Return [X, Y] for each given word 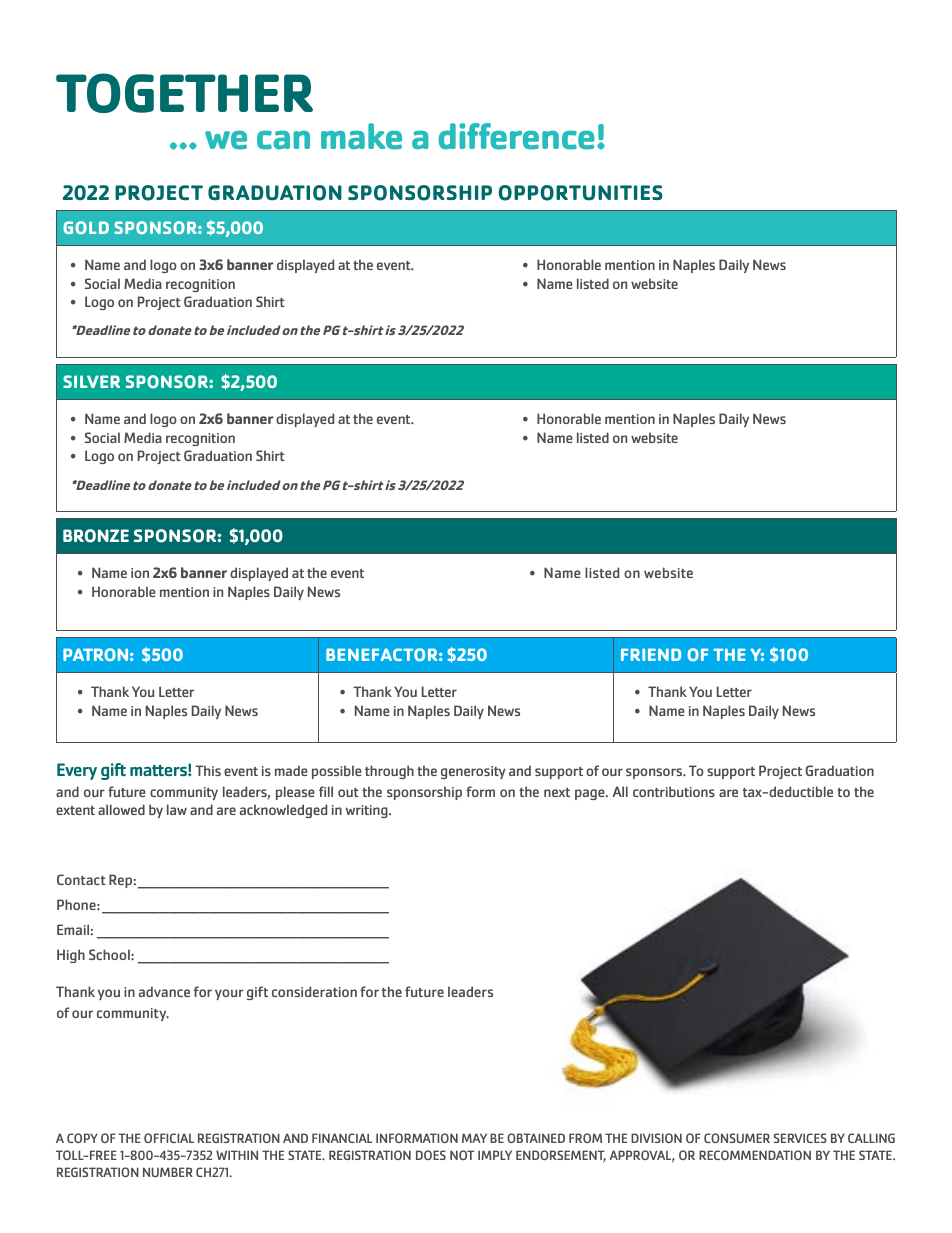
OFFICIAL [169, 1138]
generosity [473, 772]
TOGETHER [184, 93]
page [591, 794]
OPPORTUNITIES [580, 193]
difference [516, 136]
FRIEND [651, 654]
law [177, 809]
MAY [474, 1138]
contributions [674, 791]
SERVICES [800, 1138]
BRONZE [96, 536]
